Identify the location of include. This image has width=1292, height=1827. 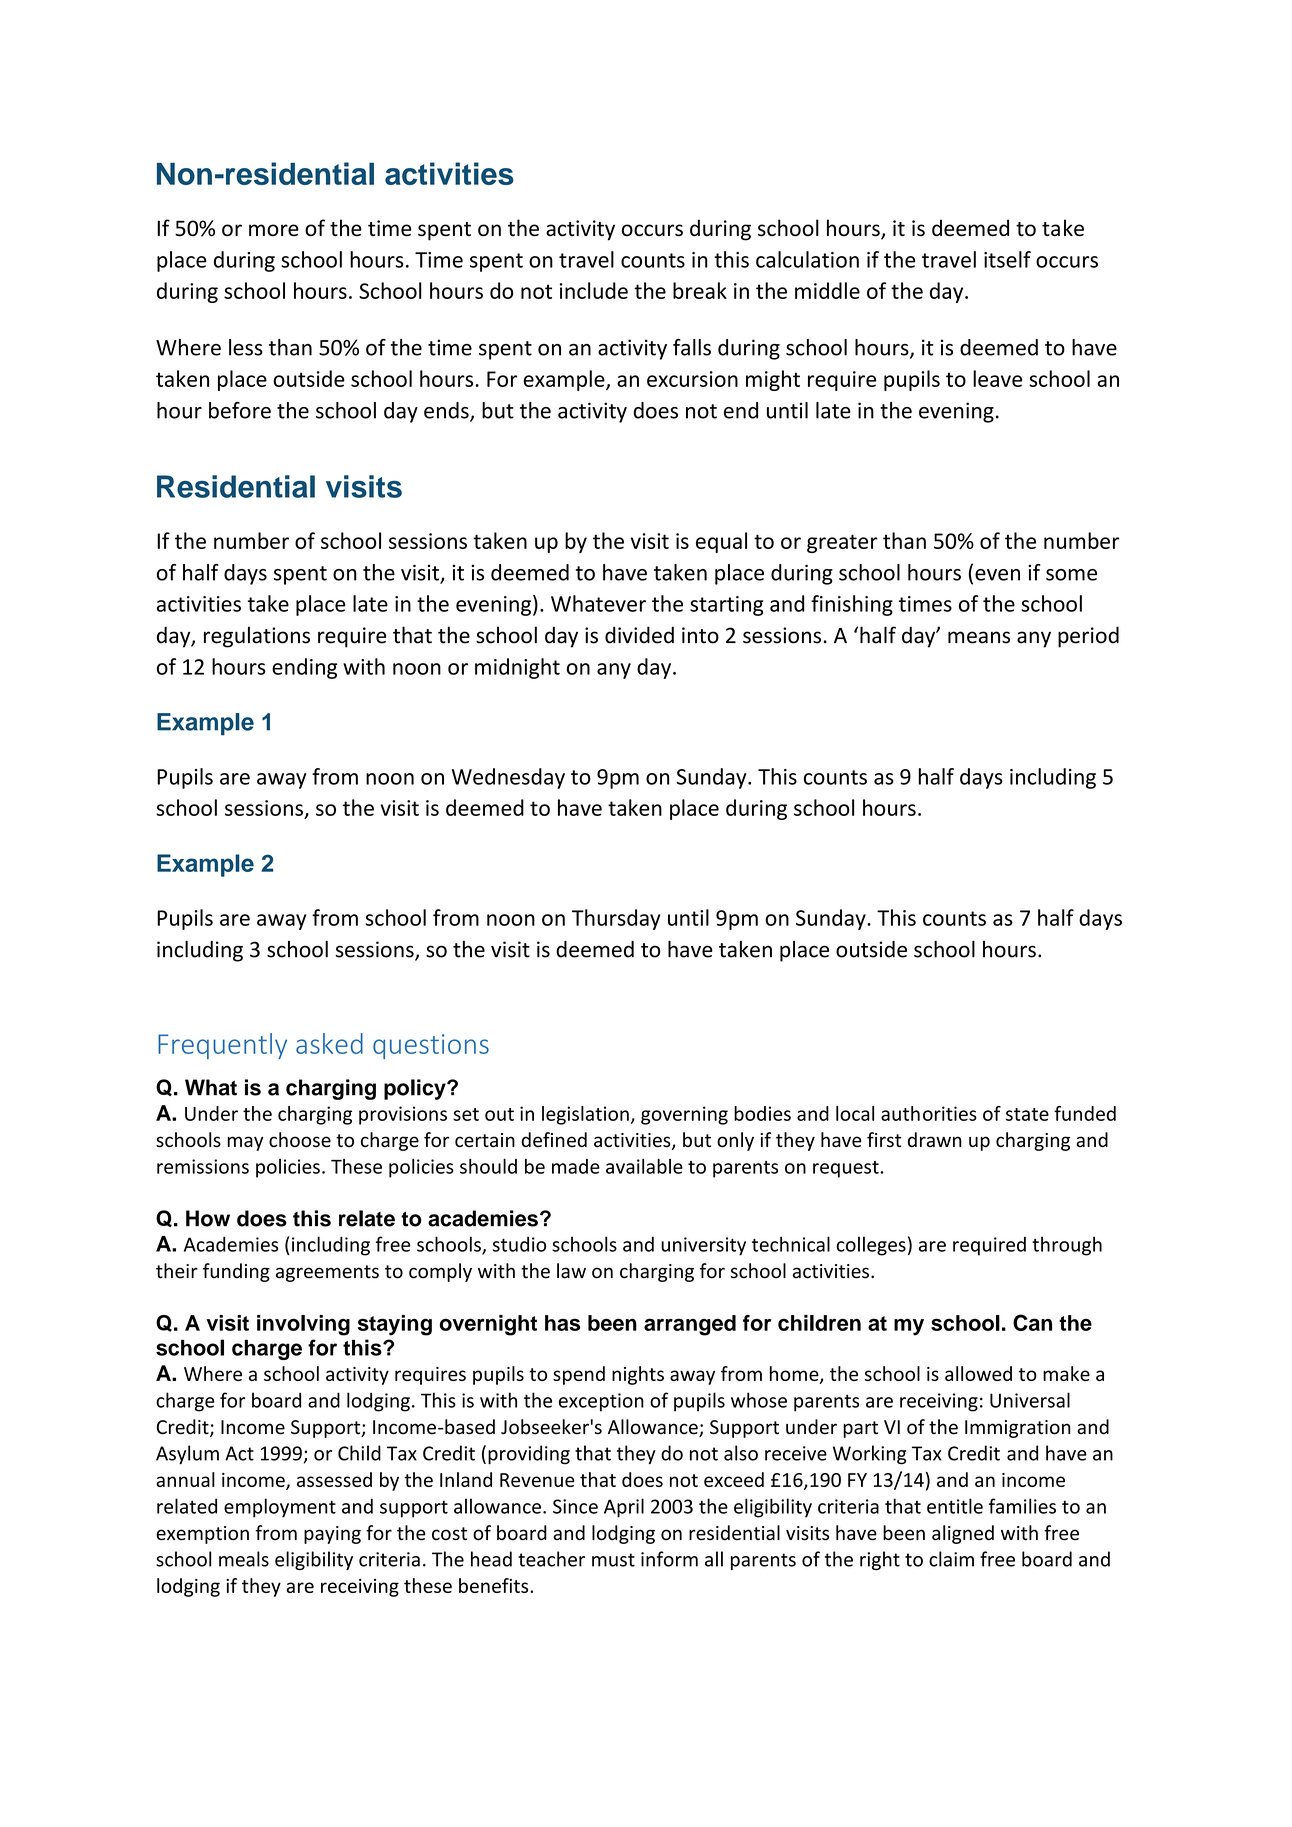
(594, 290).
